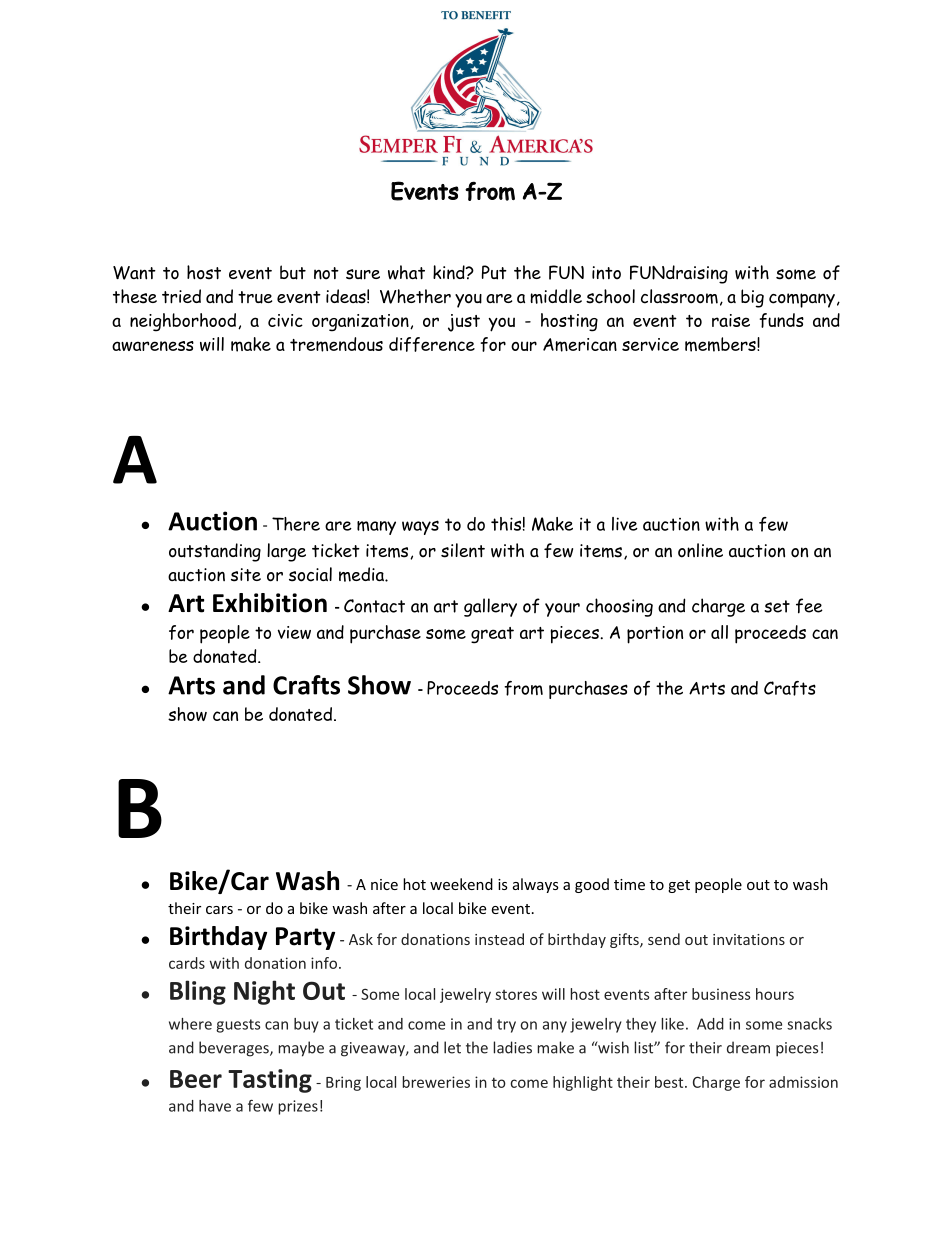 This screenshot has width=952, height=1233. Describe the element at coordinates (752, 298) in the screenshot. I see `big` at that location.
